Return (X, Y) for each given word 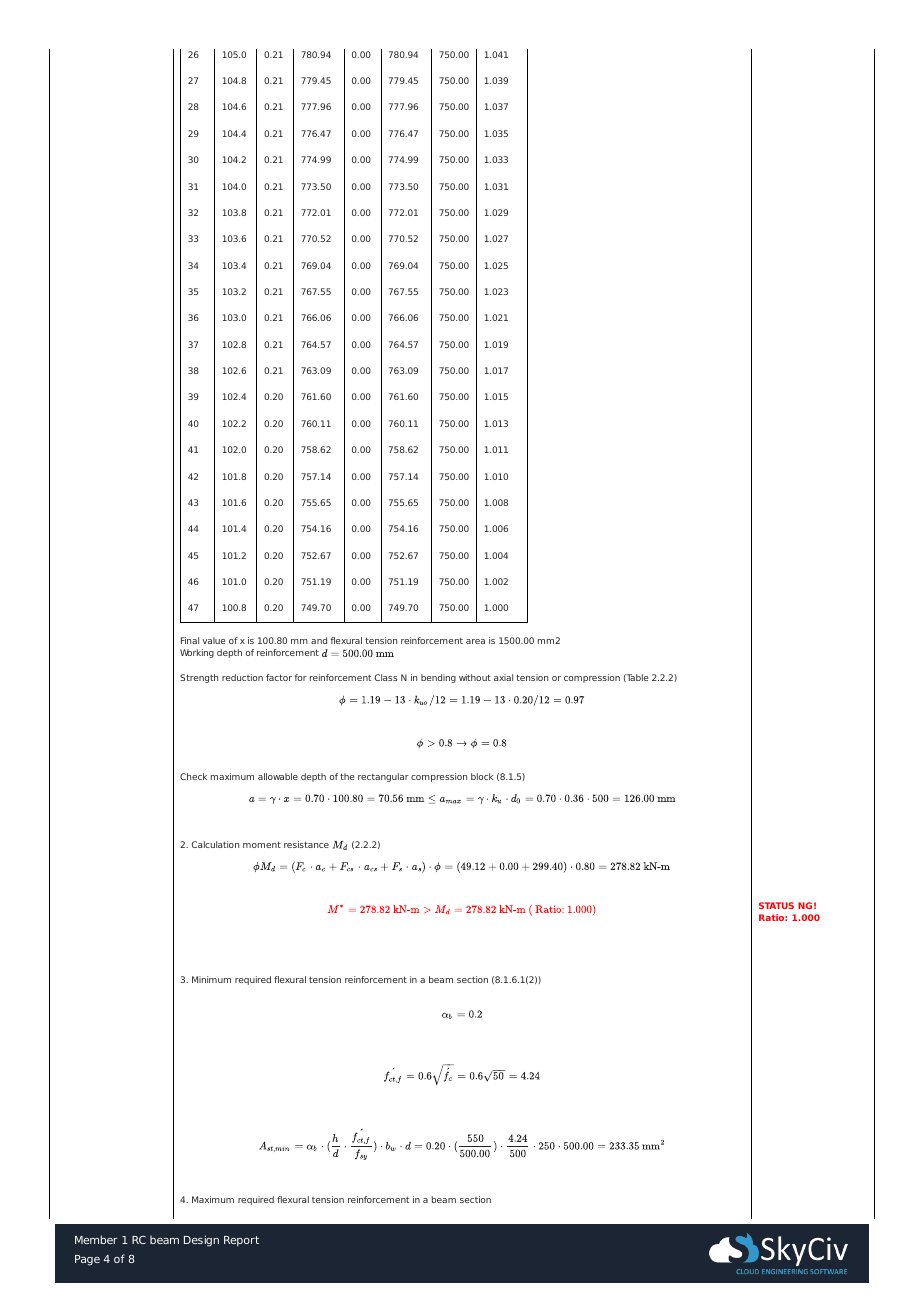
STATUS (776, 905)
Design (201, 1241)
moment (262, 844)
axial (503, 677)
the (347, 776)
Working (197, 653)
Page (87, 1260)
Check (193, 776)
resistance (306, 844)
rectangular (383, 777)
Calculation (215, 844)
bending (438, 678)
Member (96, 1239)
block (482, 776)
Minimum (211, 979)
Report (241, 1241)
